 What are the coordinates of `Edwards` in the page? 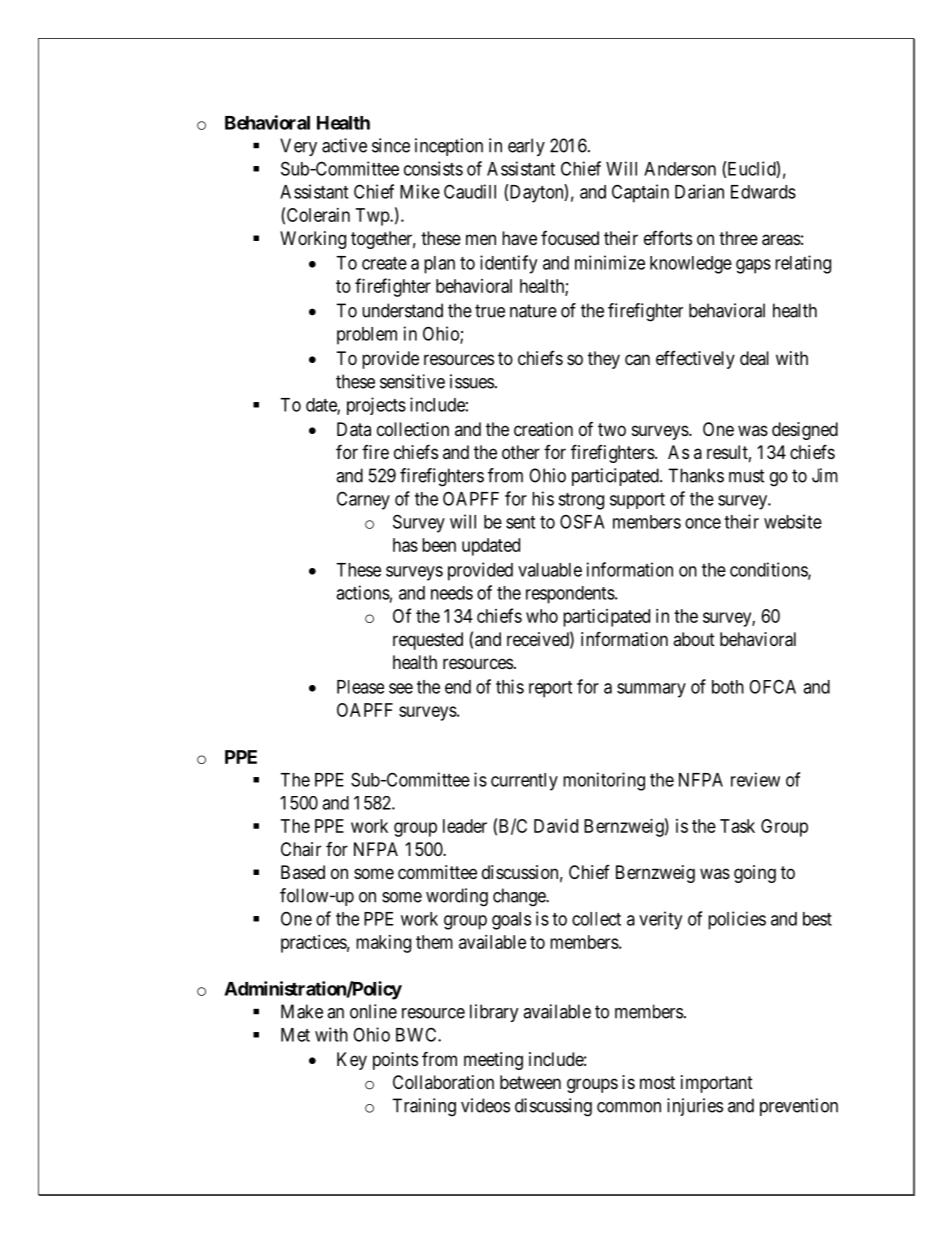 It's located at (763, 192).
